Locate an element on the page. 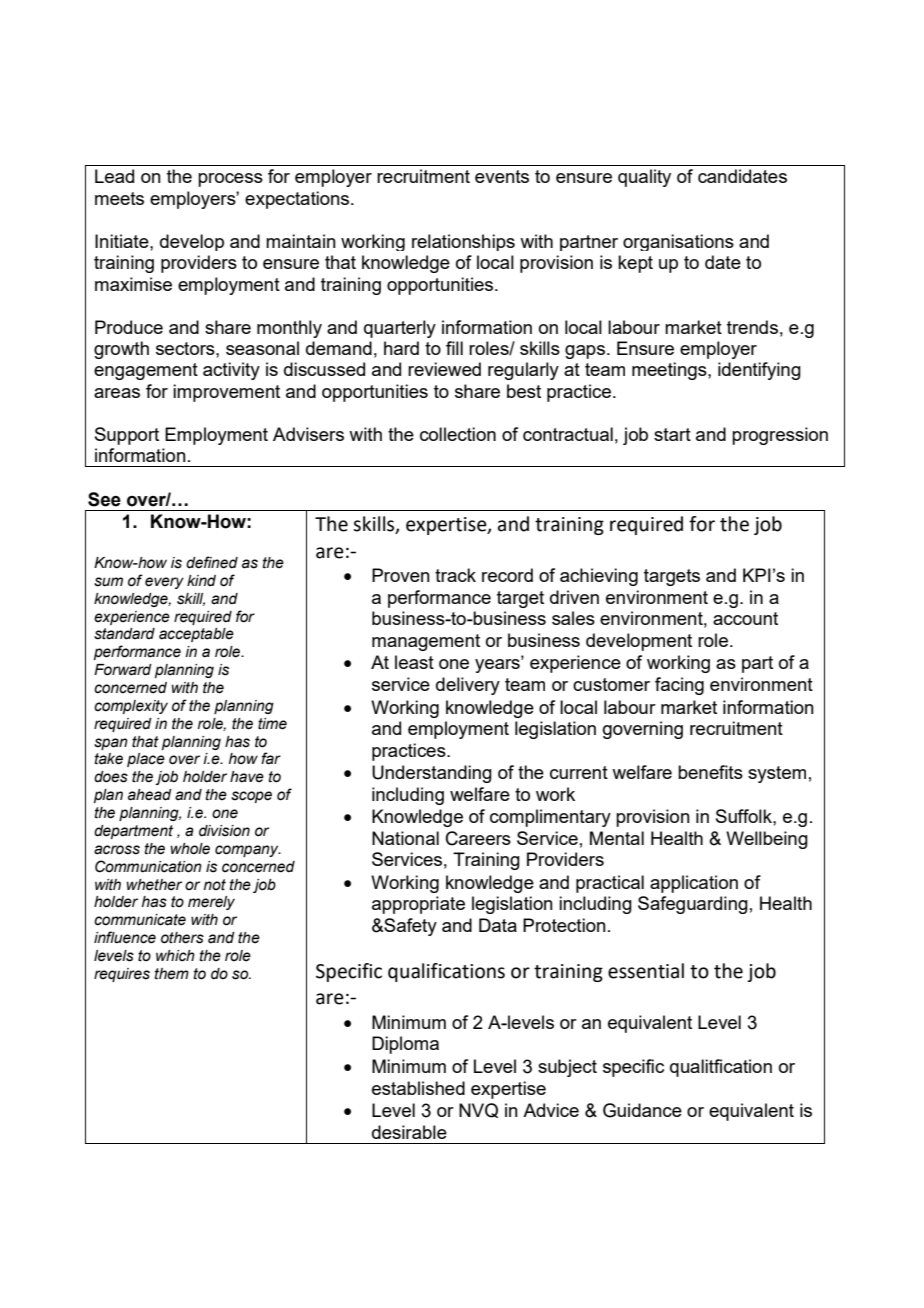  start is located at coordinates (672, 434).
